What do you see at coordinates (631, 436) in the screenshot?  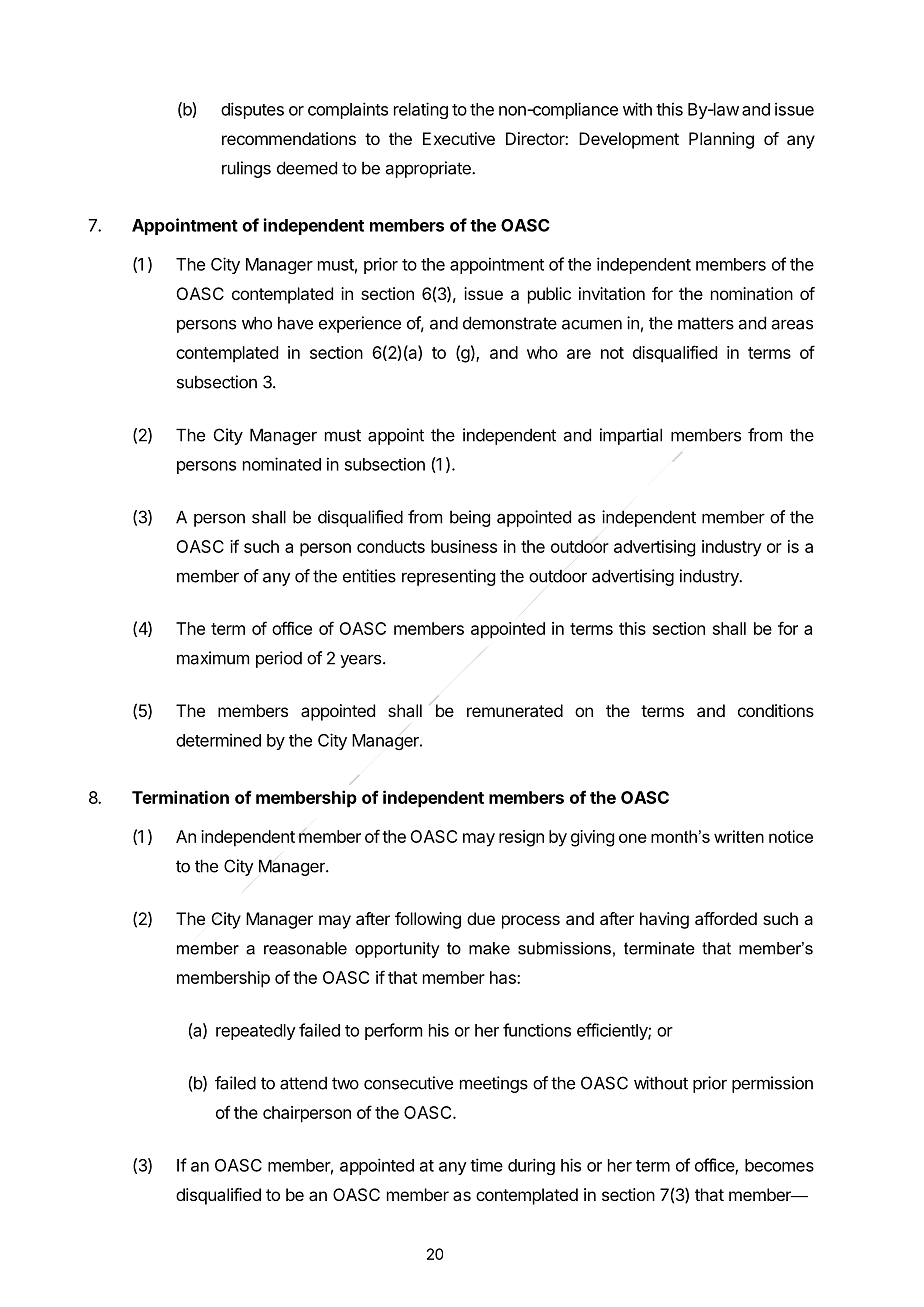 I see `impartial` at bounding box center [631, 436].
